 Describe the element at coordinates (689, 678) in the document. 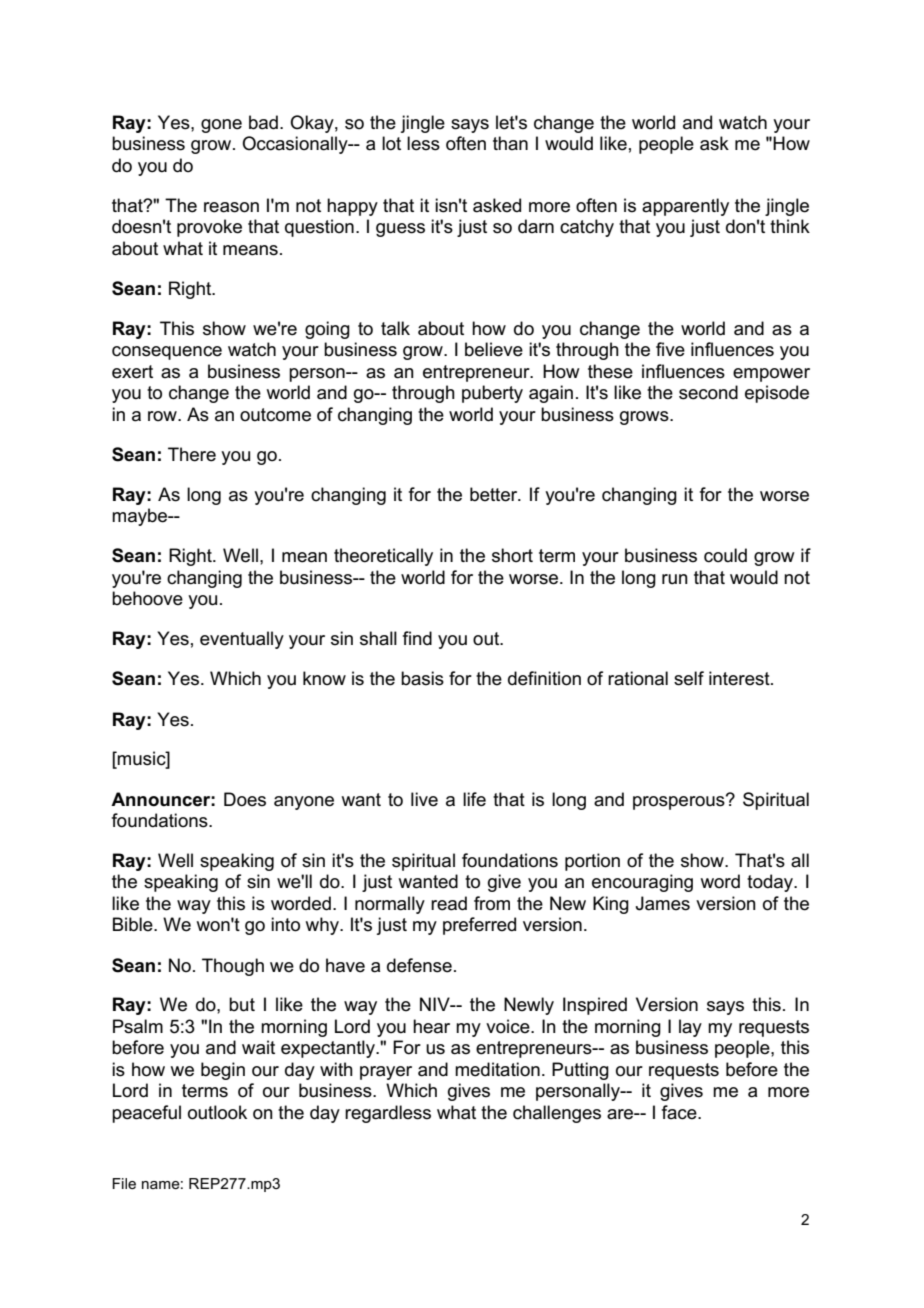

I see `self` at that location.
